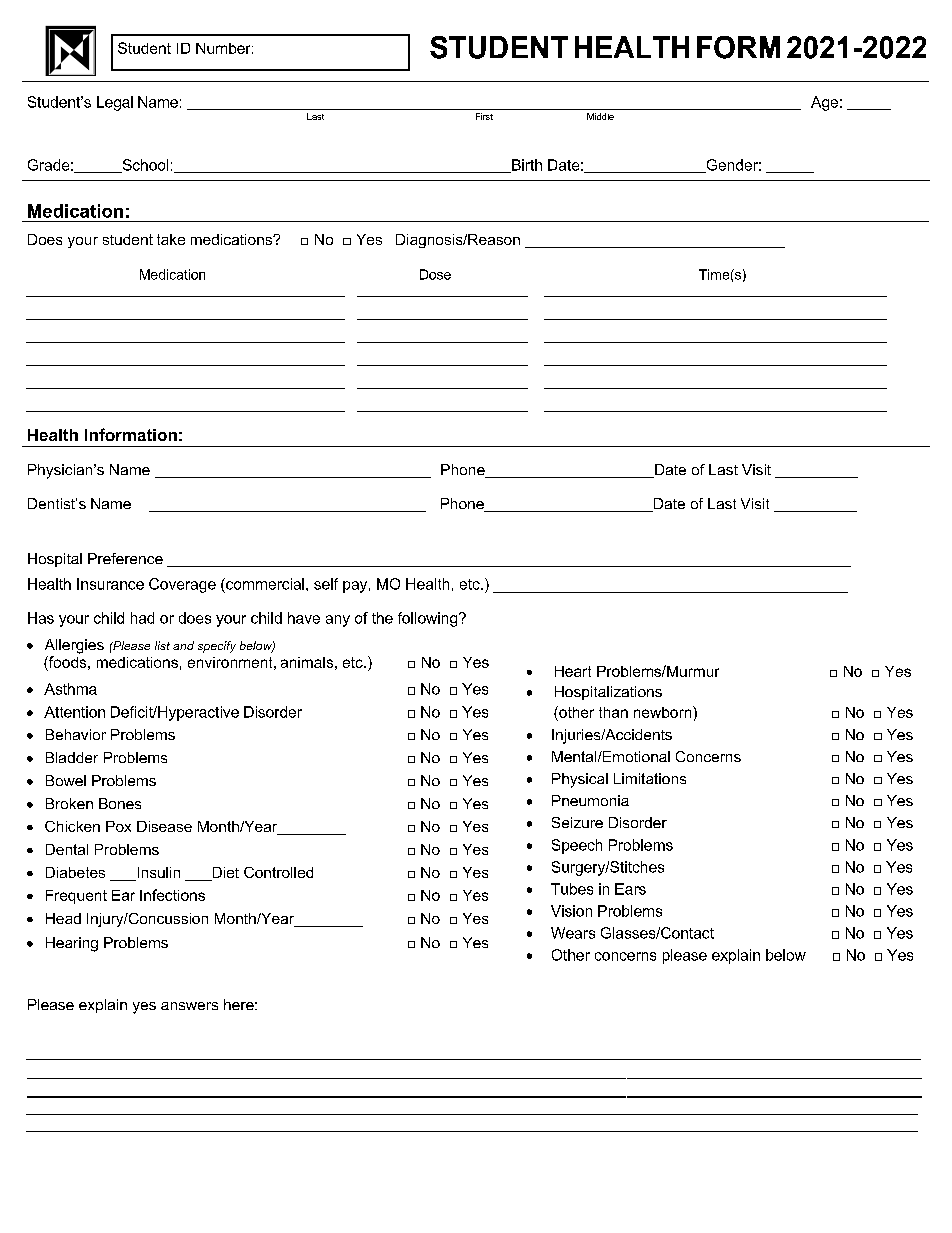  What do you see at coordinates (435, 274) in the page?
I see `Dose` at bounding box center [435, 274].
